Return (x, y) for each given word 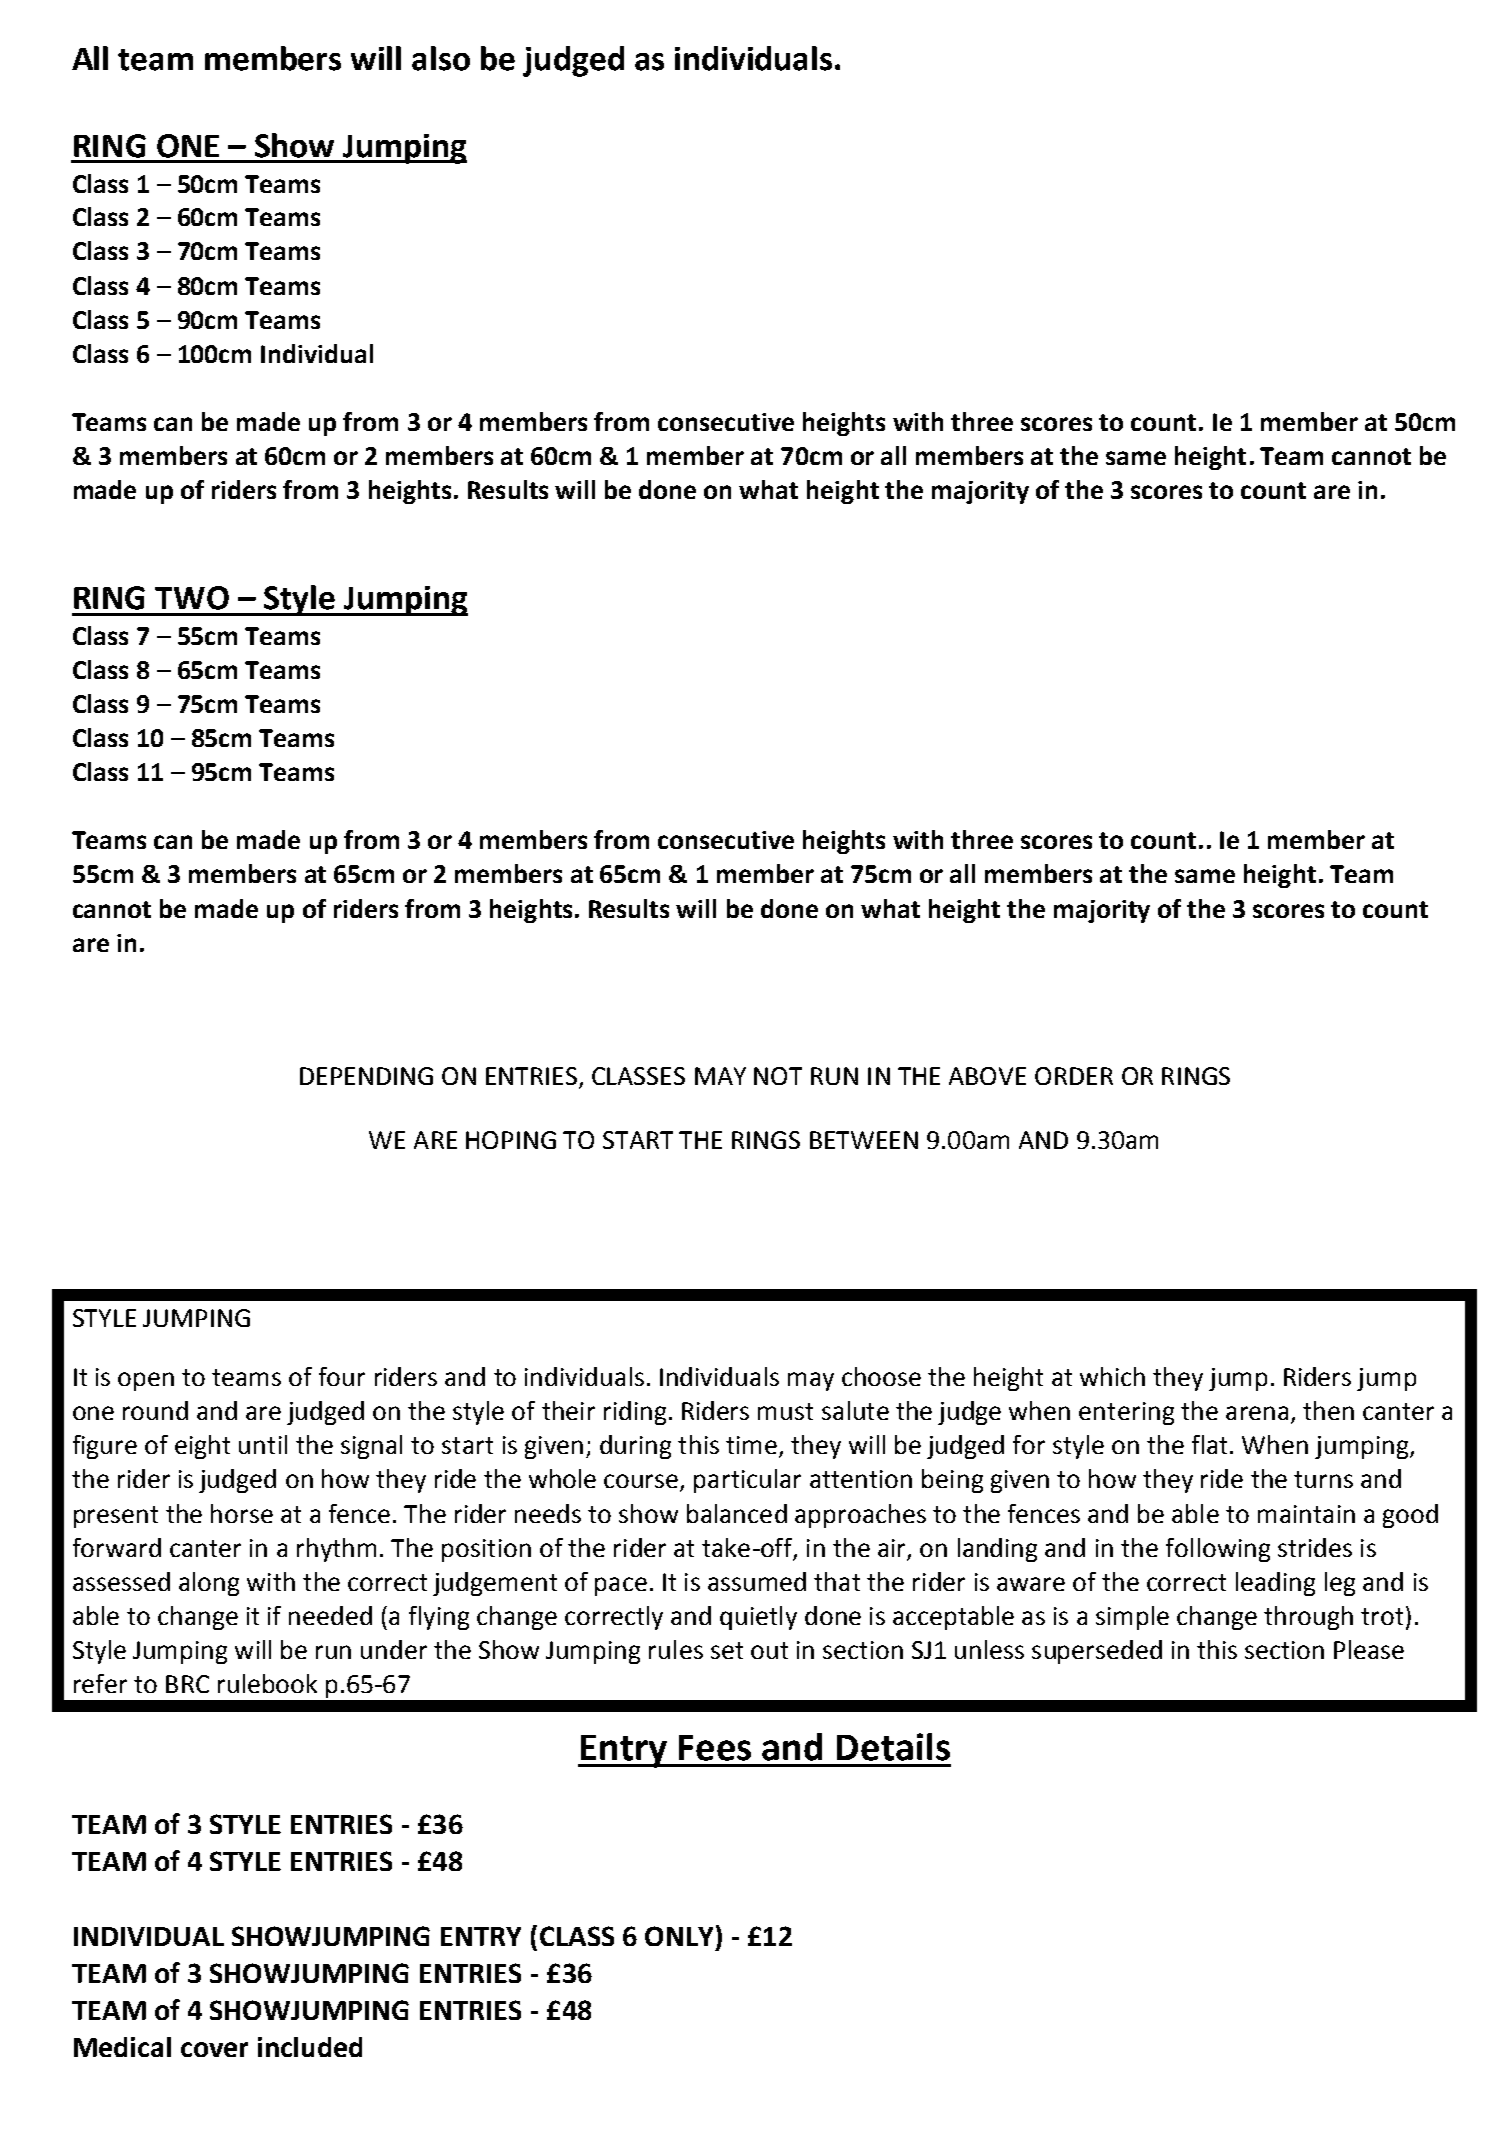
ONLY (679, 1936)
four (342, 1376)
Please (1369, 1649)
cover (214, 2049)
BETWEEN (864, 1140)
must (785, 1411)
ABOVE (987, 1076)
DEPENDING (366, 1076)
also (441, 58)
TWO (192, 598)
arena (1257, 1413)
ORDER (1074, 1076)
